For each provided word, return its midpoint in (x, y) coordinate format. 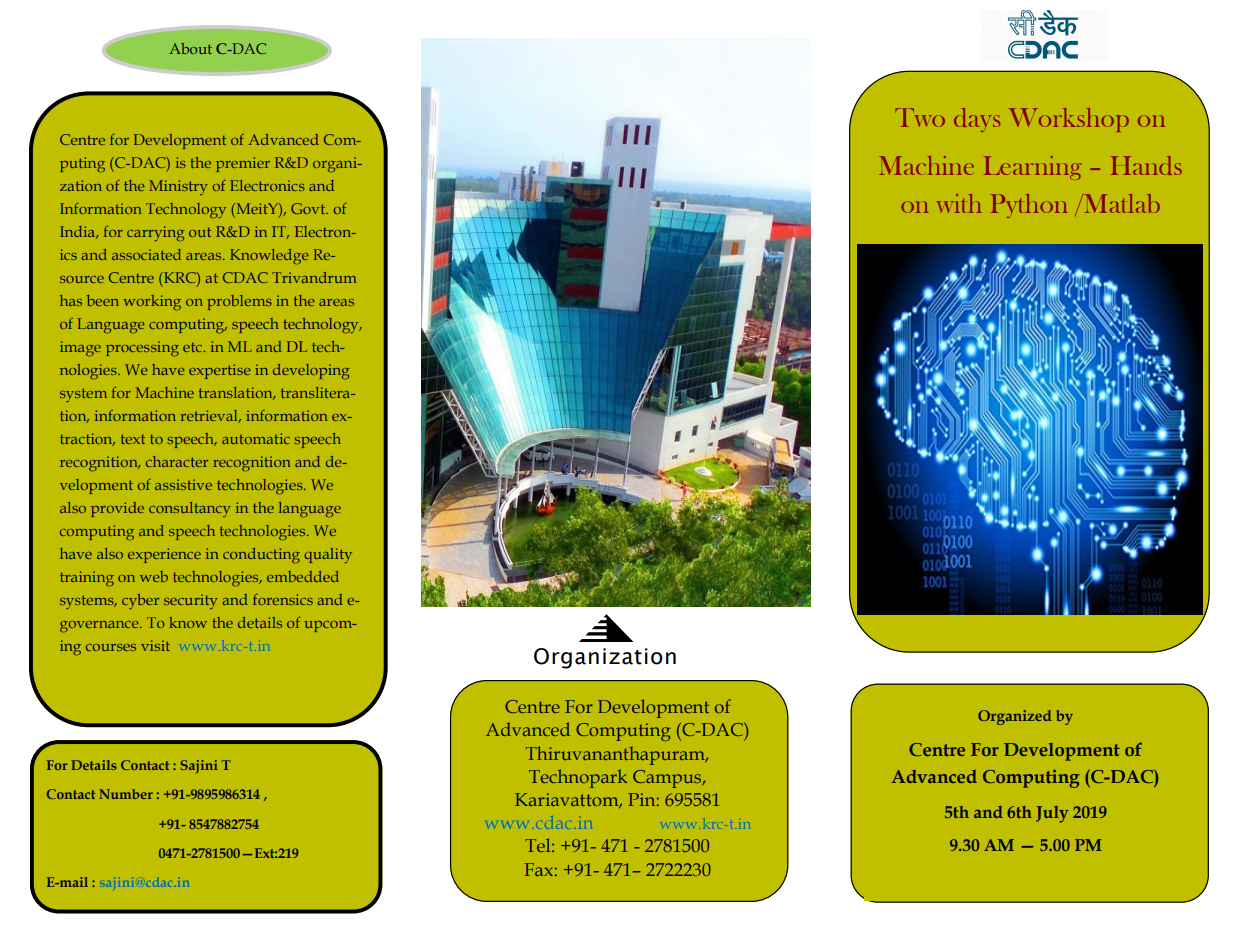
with (959, 203)
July (1052, 814)
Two (920, 117)
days (977, 120)
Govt (309, 208)
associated (146, 254)
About (190, 48)
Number (126, 794)
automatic (256, 438)
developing (311, 371)
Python (1029, 206)
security (191, 601)
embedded (303, 576)
